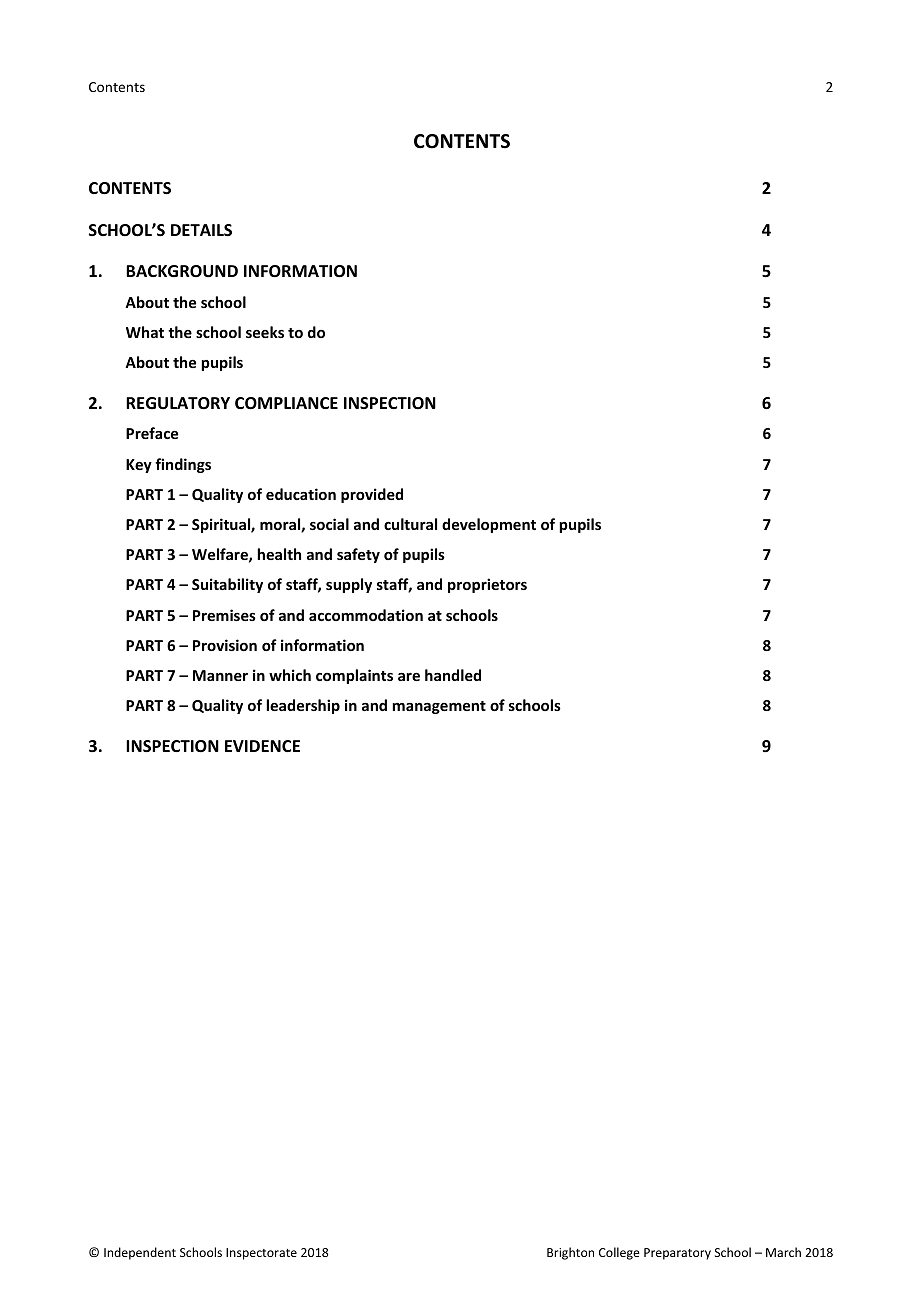  I want to click on development, so click(489, 525).
